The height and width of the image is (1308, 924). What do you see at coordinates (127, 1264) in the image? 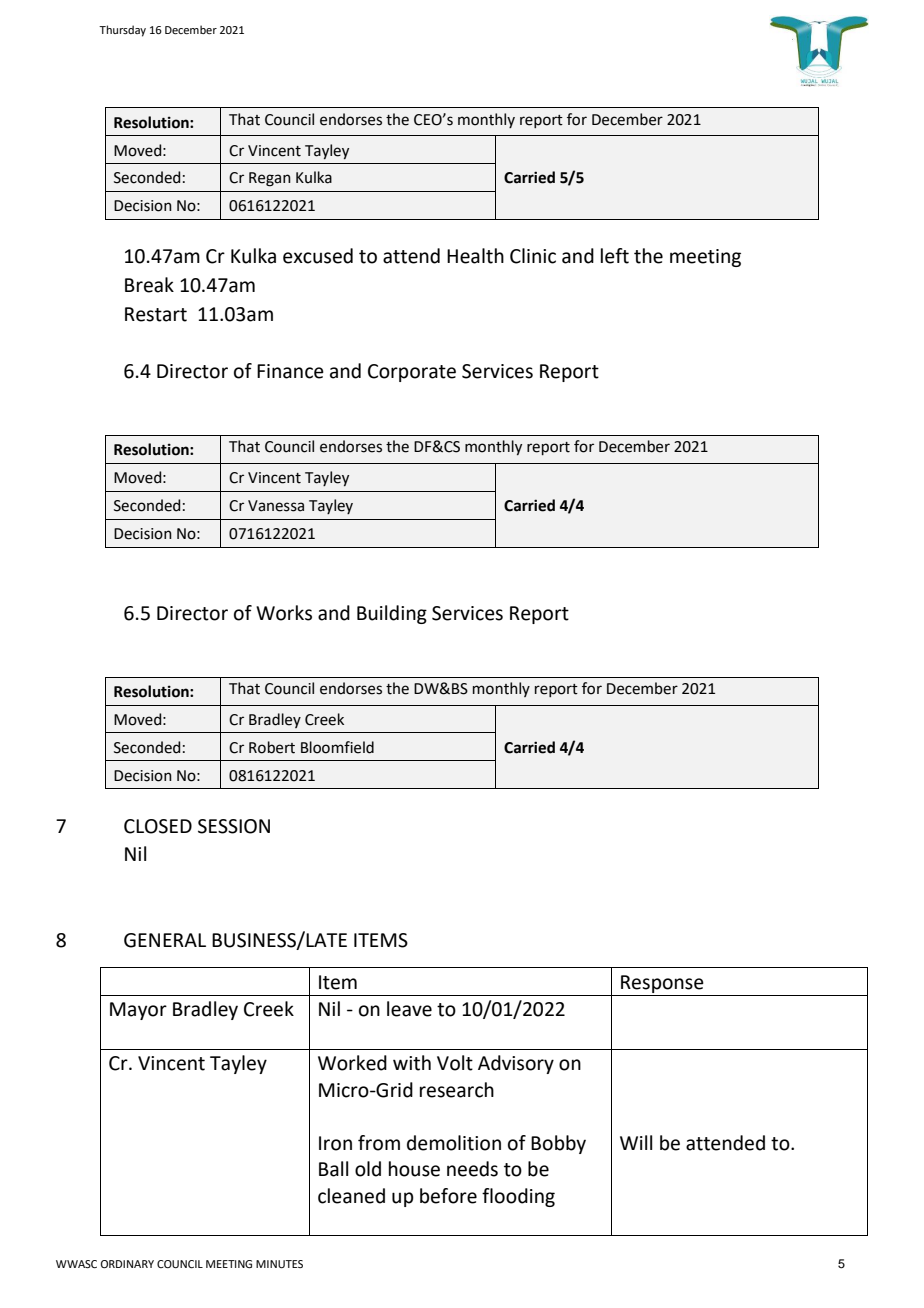
I see `ORDINARY` at bounding box center [127, 1264].
